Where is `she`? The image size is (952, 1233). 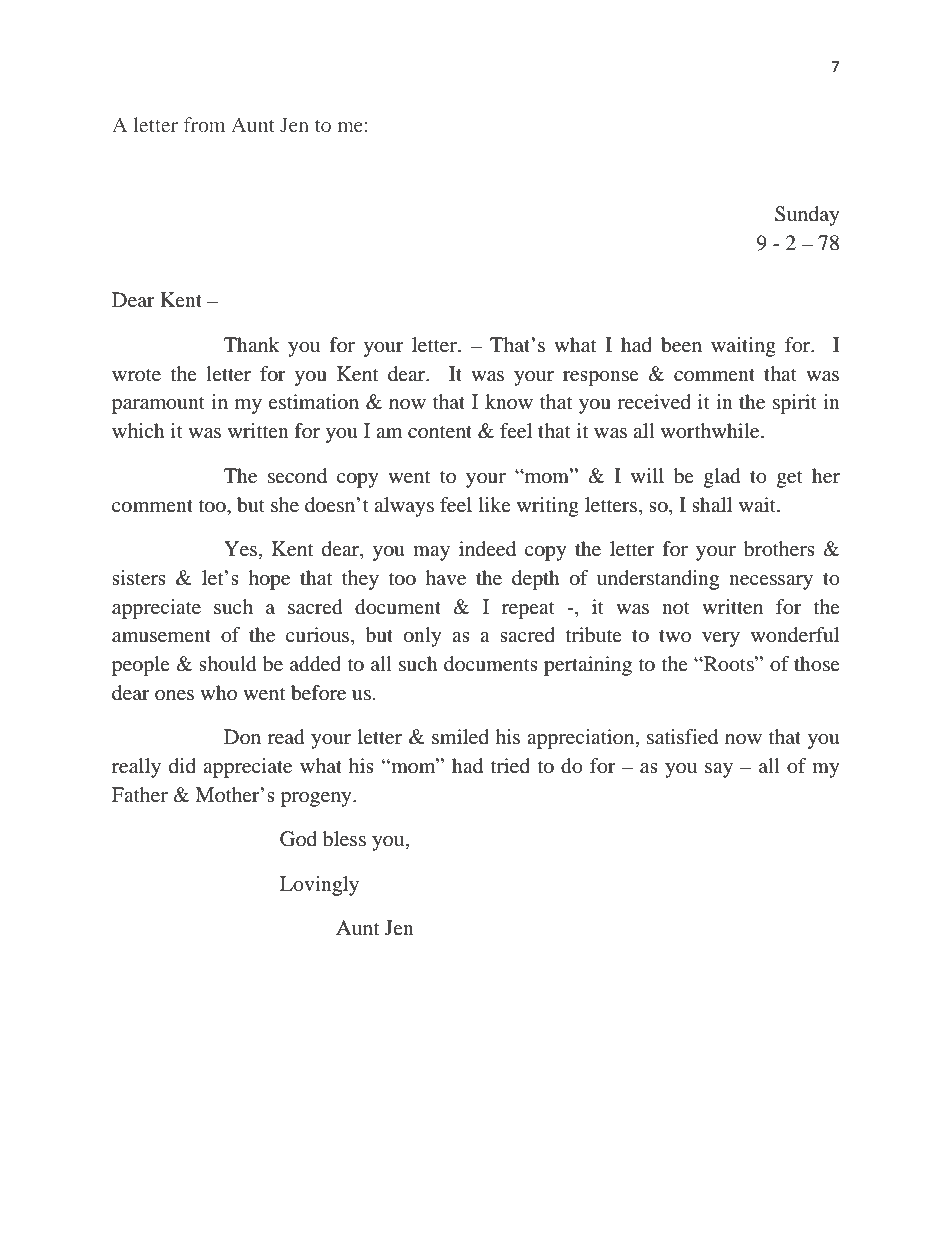 she is located at coordinates (285, 504).
